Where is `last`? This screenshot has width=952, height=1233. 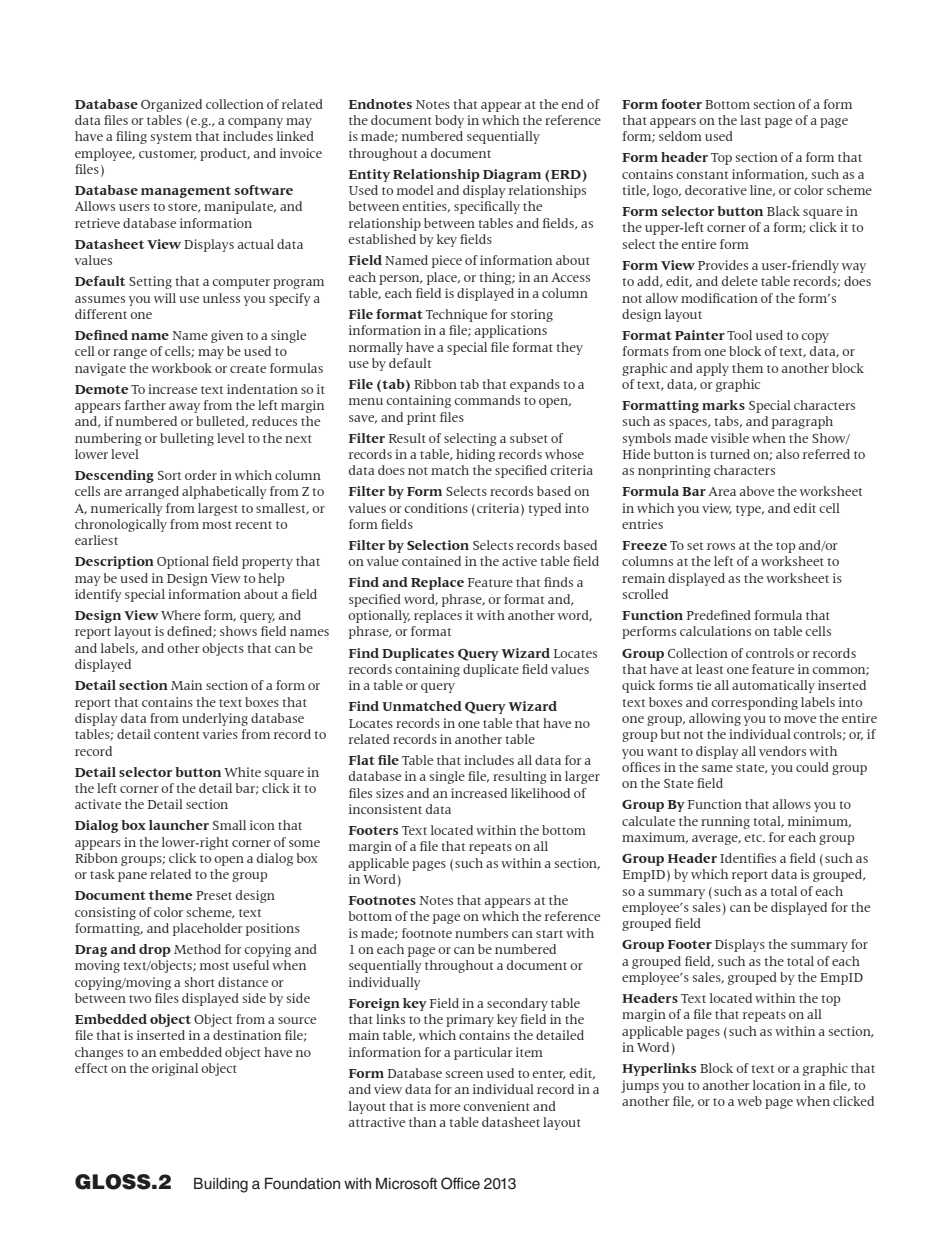 last is located at coordinates (750, 120).
